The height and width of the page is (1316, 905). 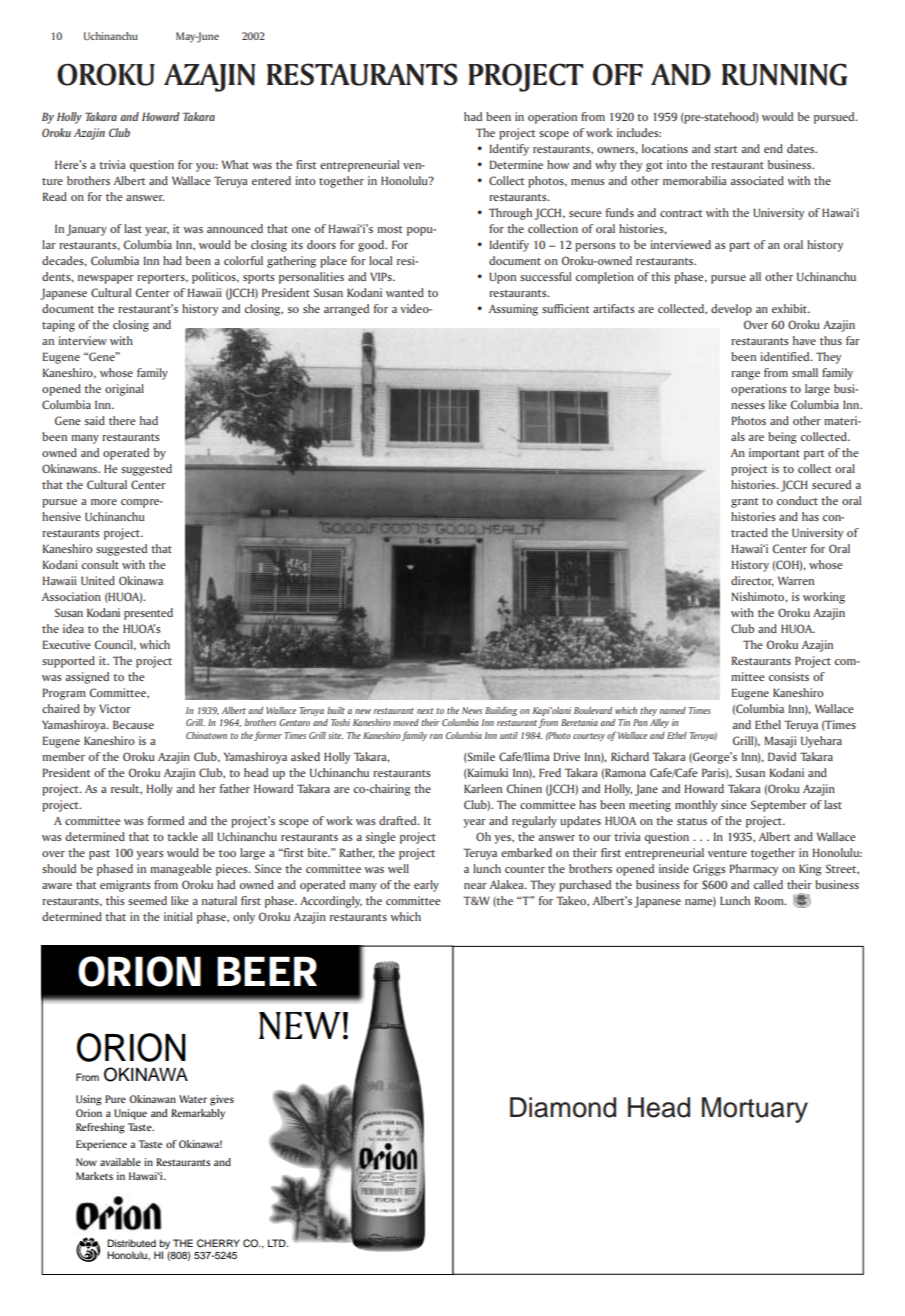 What do you see at coordinates (513, 310) in the page?
I see `Assuming` at bounding box center [513, 310].
